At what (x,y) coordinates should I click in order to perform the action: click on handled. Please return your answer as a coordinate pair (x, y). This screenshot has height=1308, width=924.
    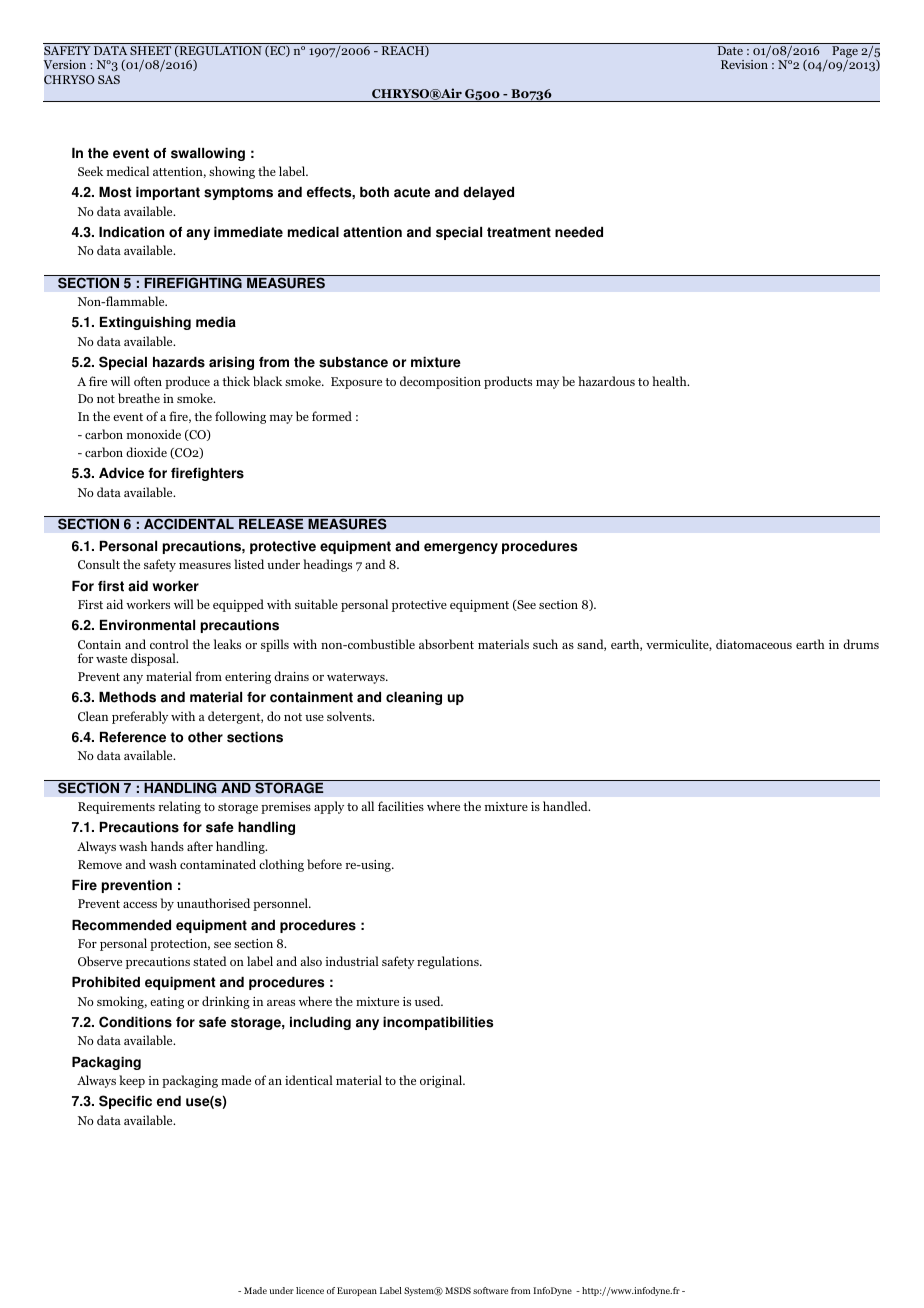
    Looking at the image, I should click on (566, 806).
